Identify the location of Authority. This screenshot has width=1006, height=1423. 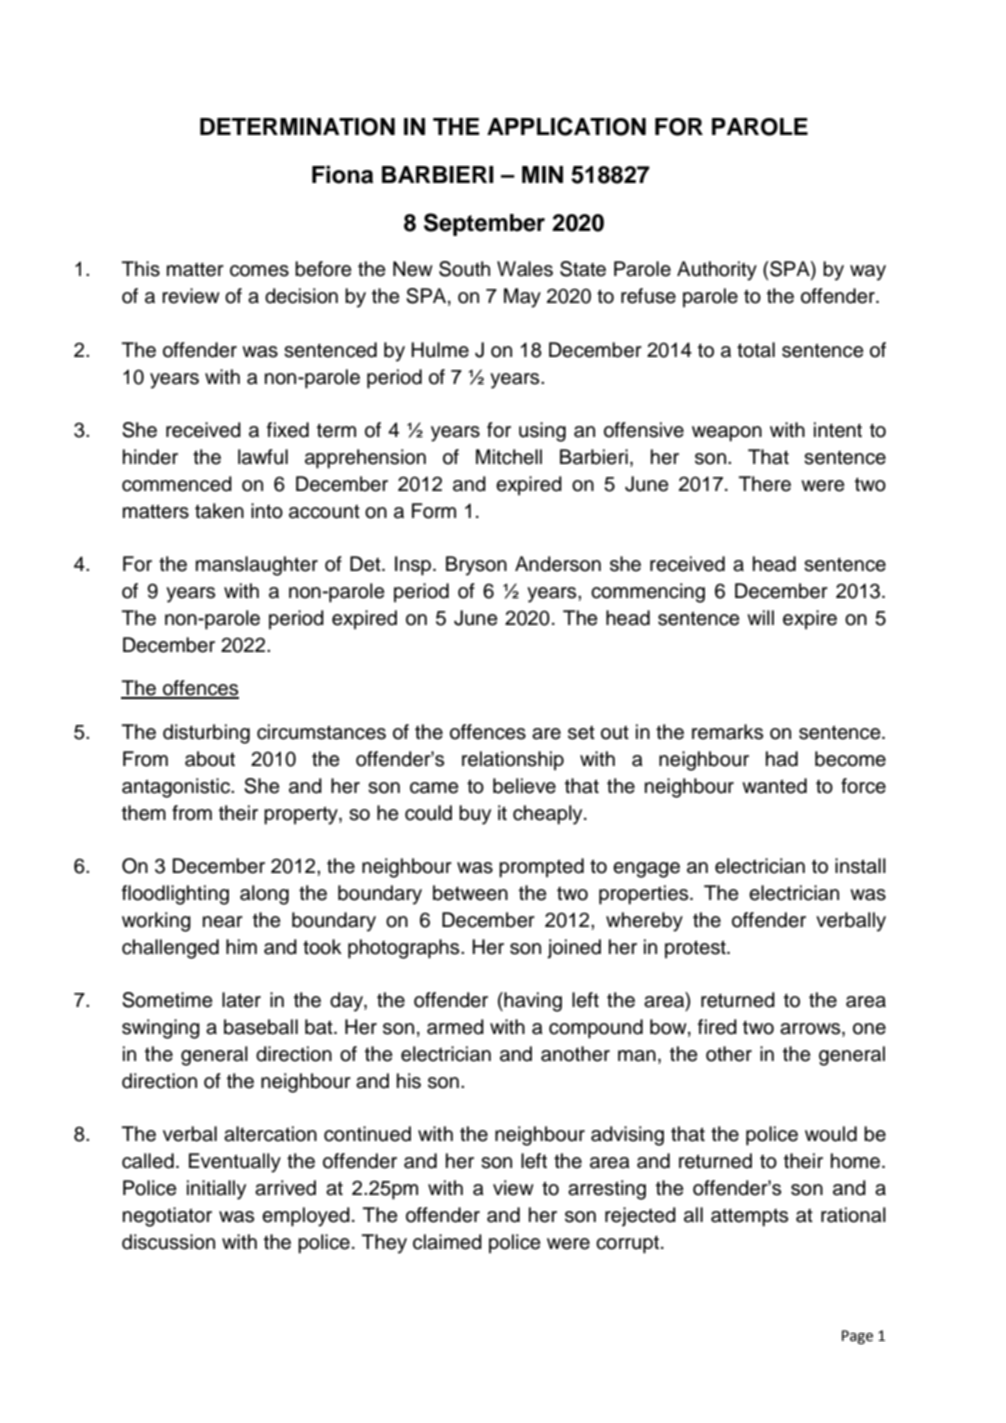
(717, 271).
